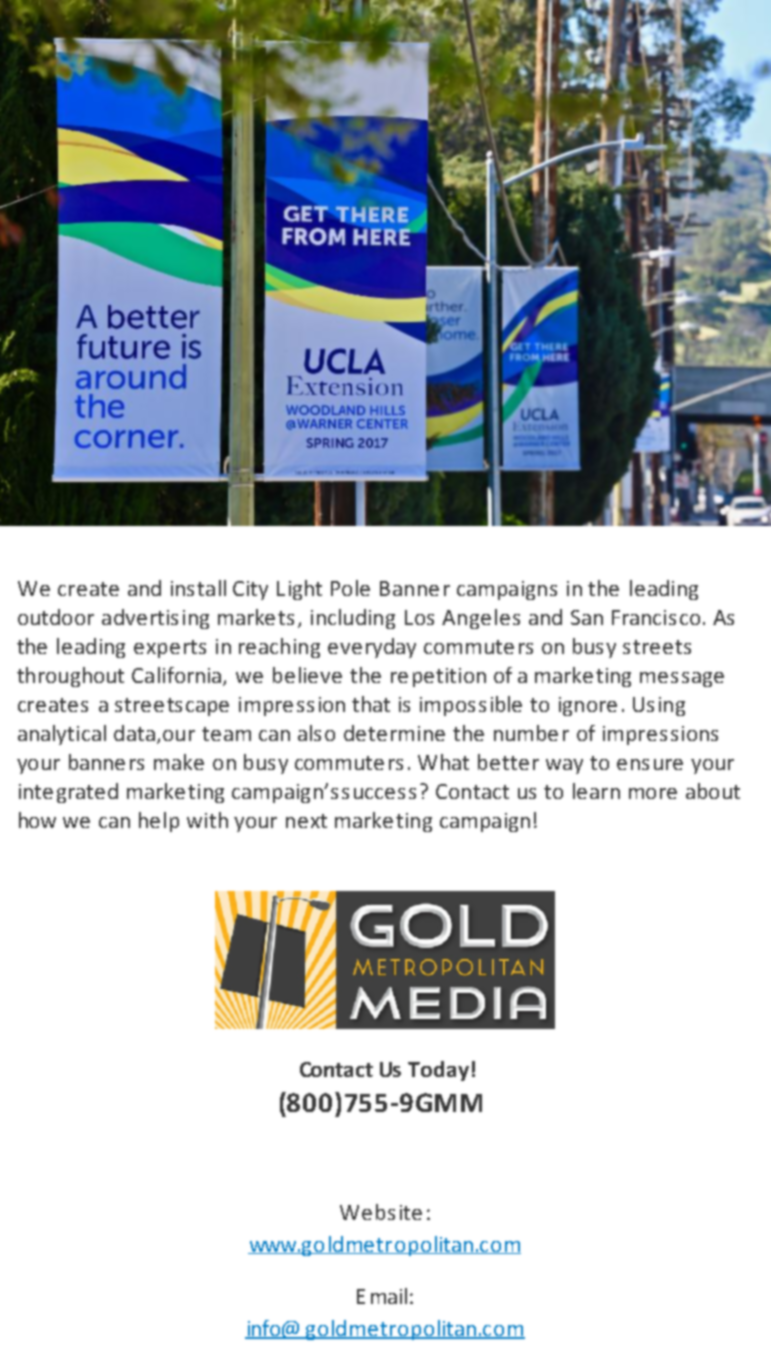 This page has height=1357, width=771. What do you see at coordinates (382, 1296) in the page?
I see `Email` at bounding box center [382, 1296].
